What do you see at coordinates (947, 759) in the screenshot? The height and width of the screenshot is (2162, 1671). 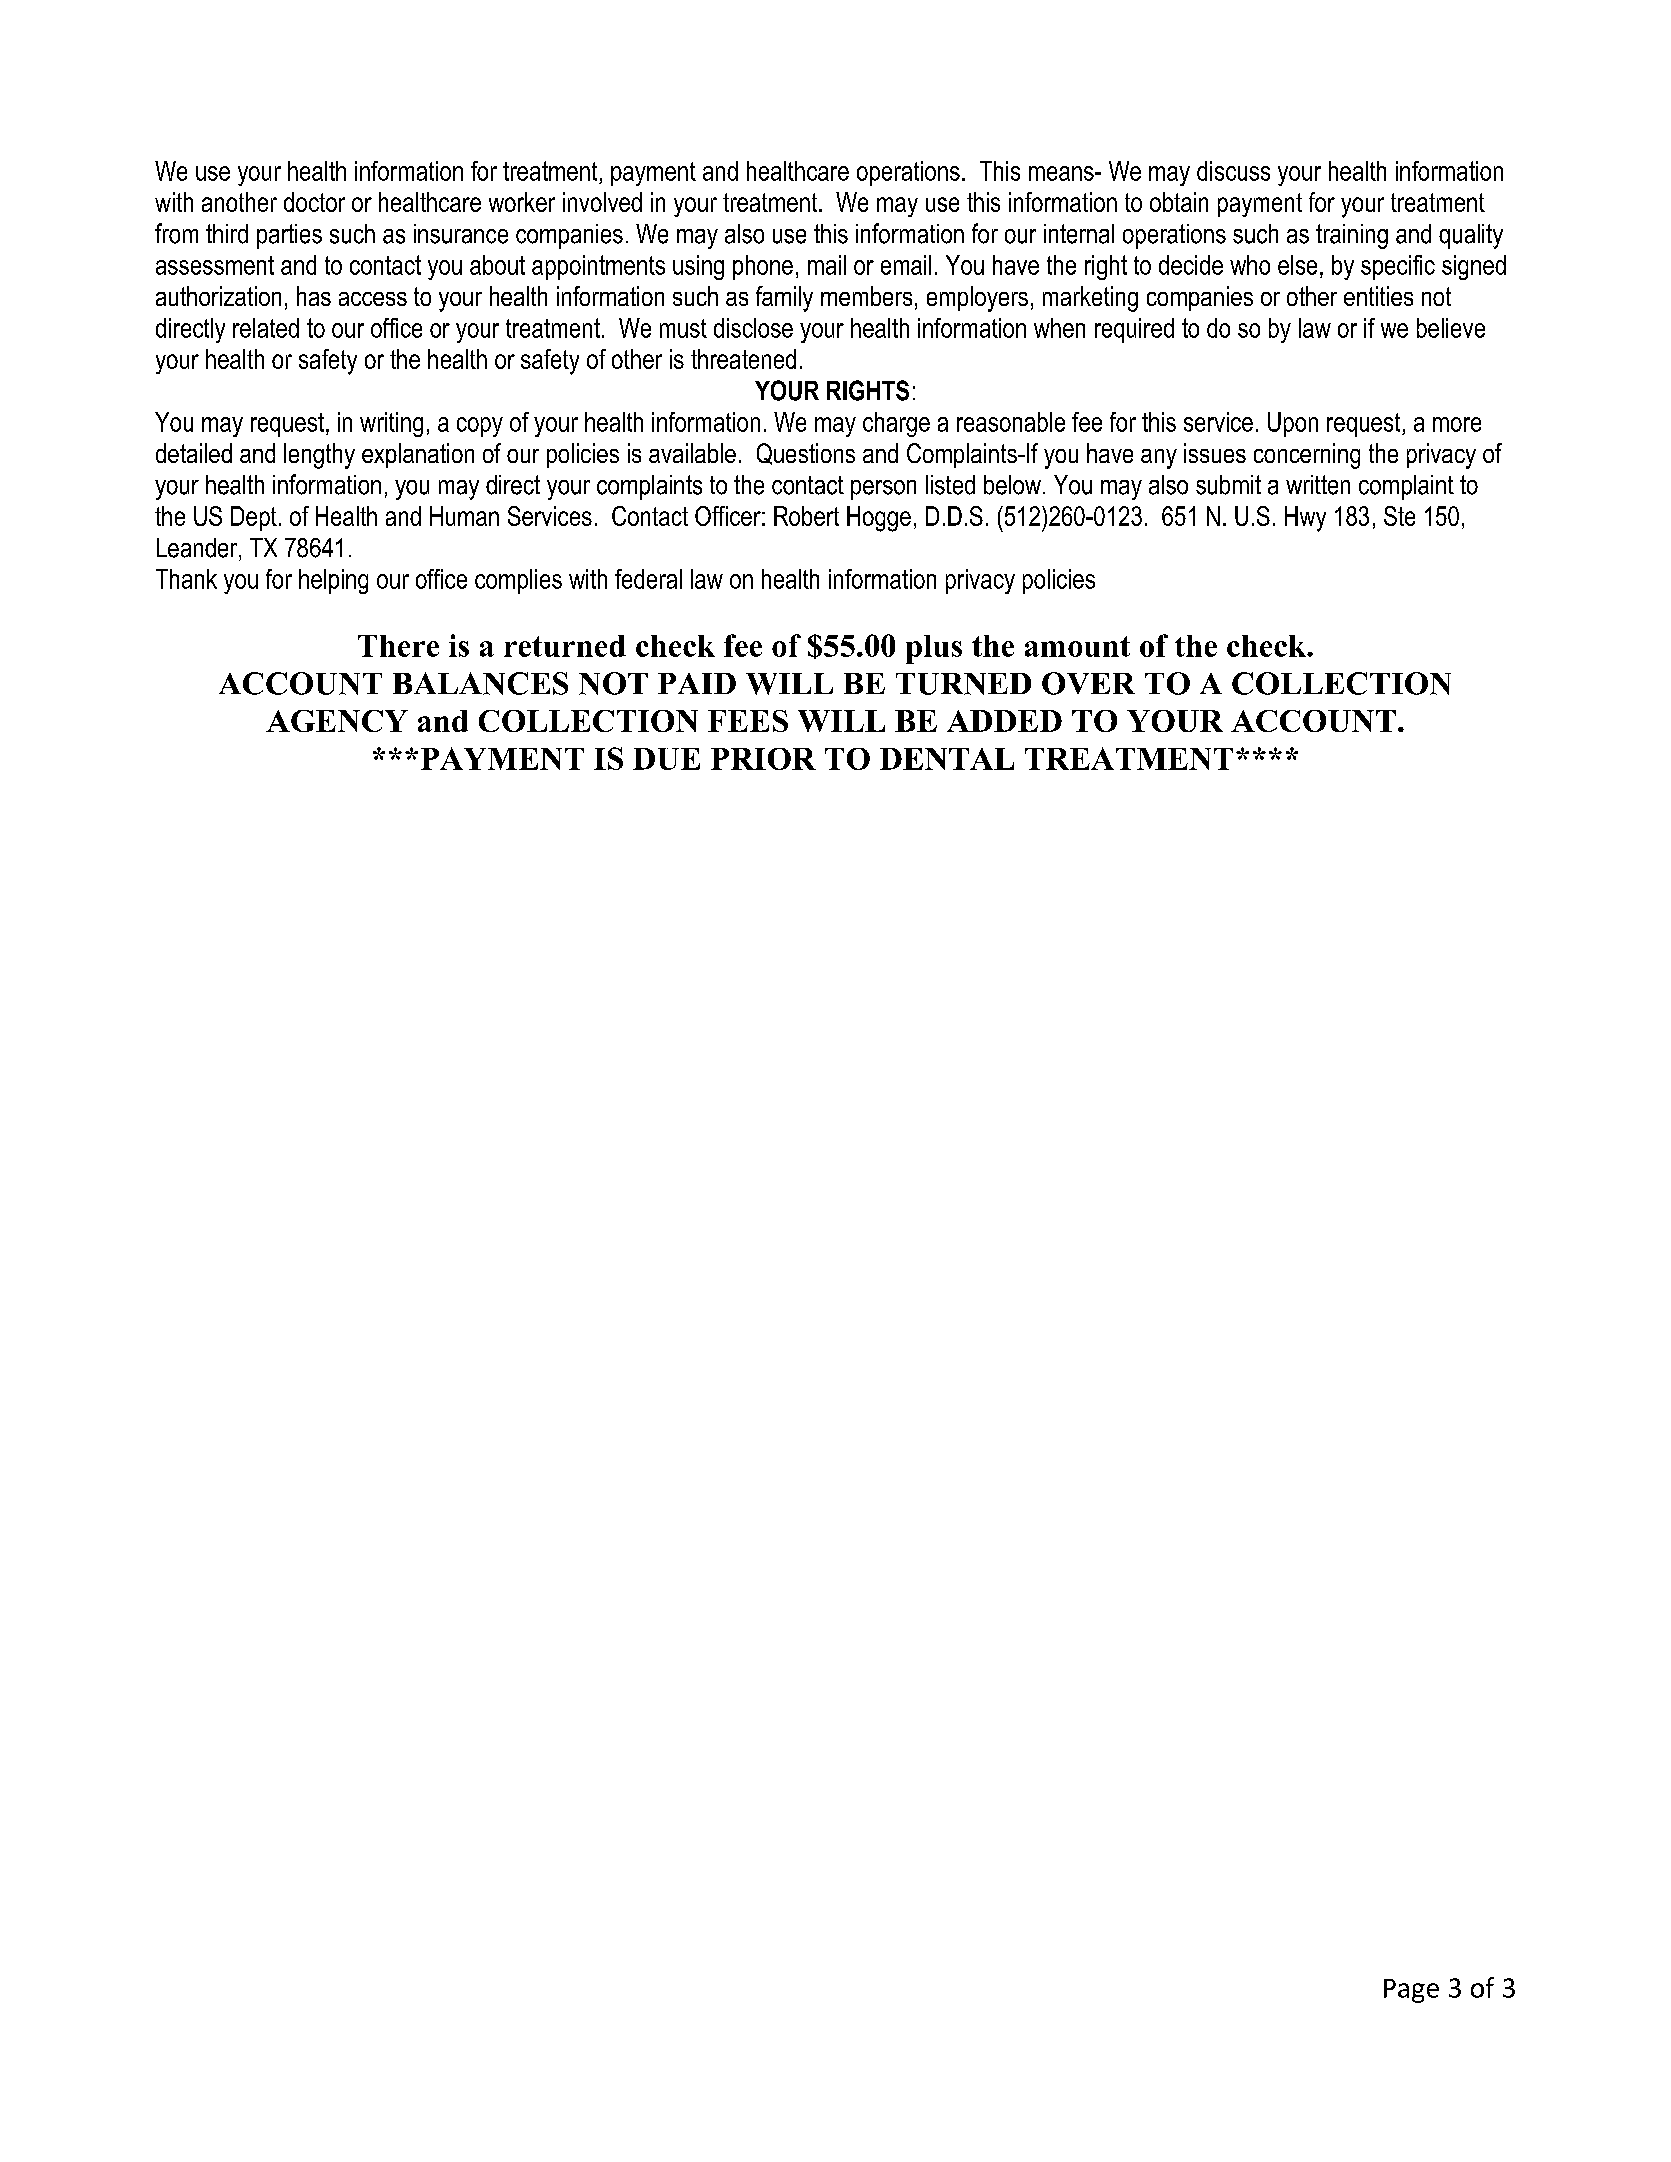 I see `DENTAL` at bounding box center [947, 759].
